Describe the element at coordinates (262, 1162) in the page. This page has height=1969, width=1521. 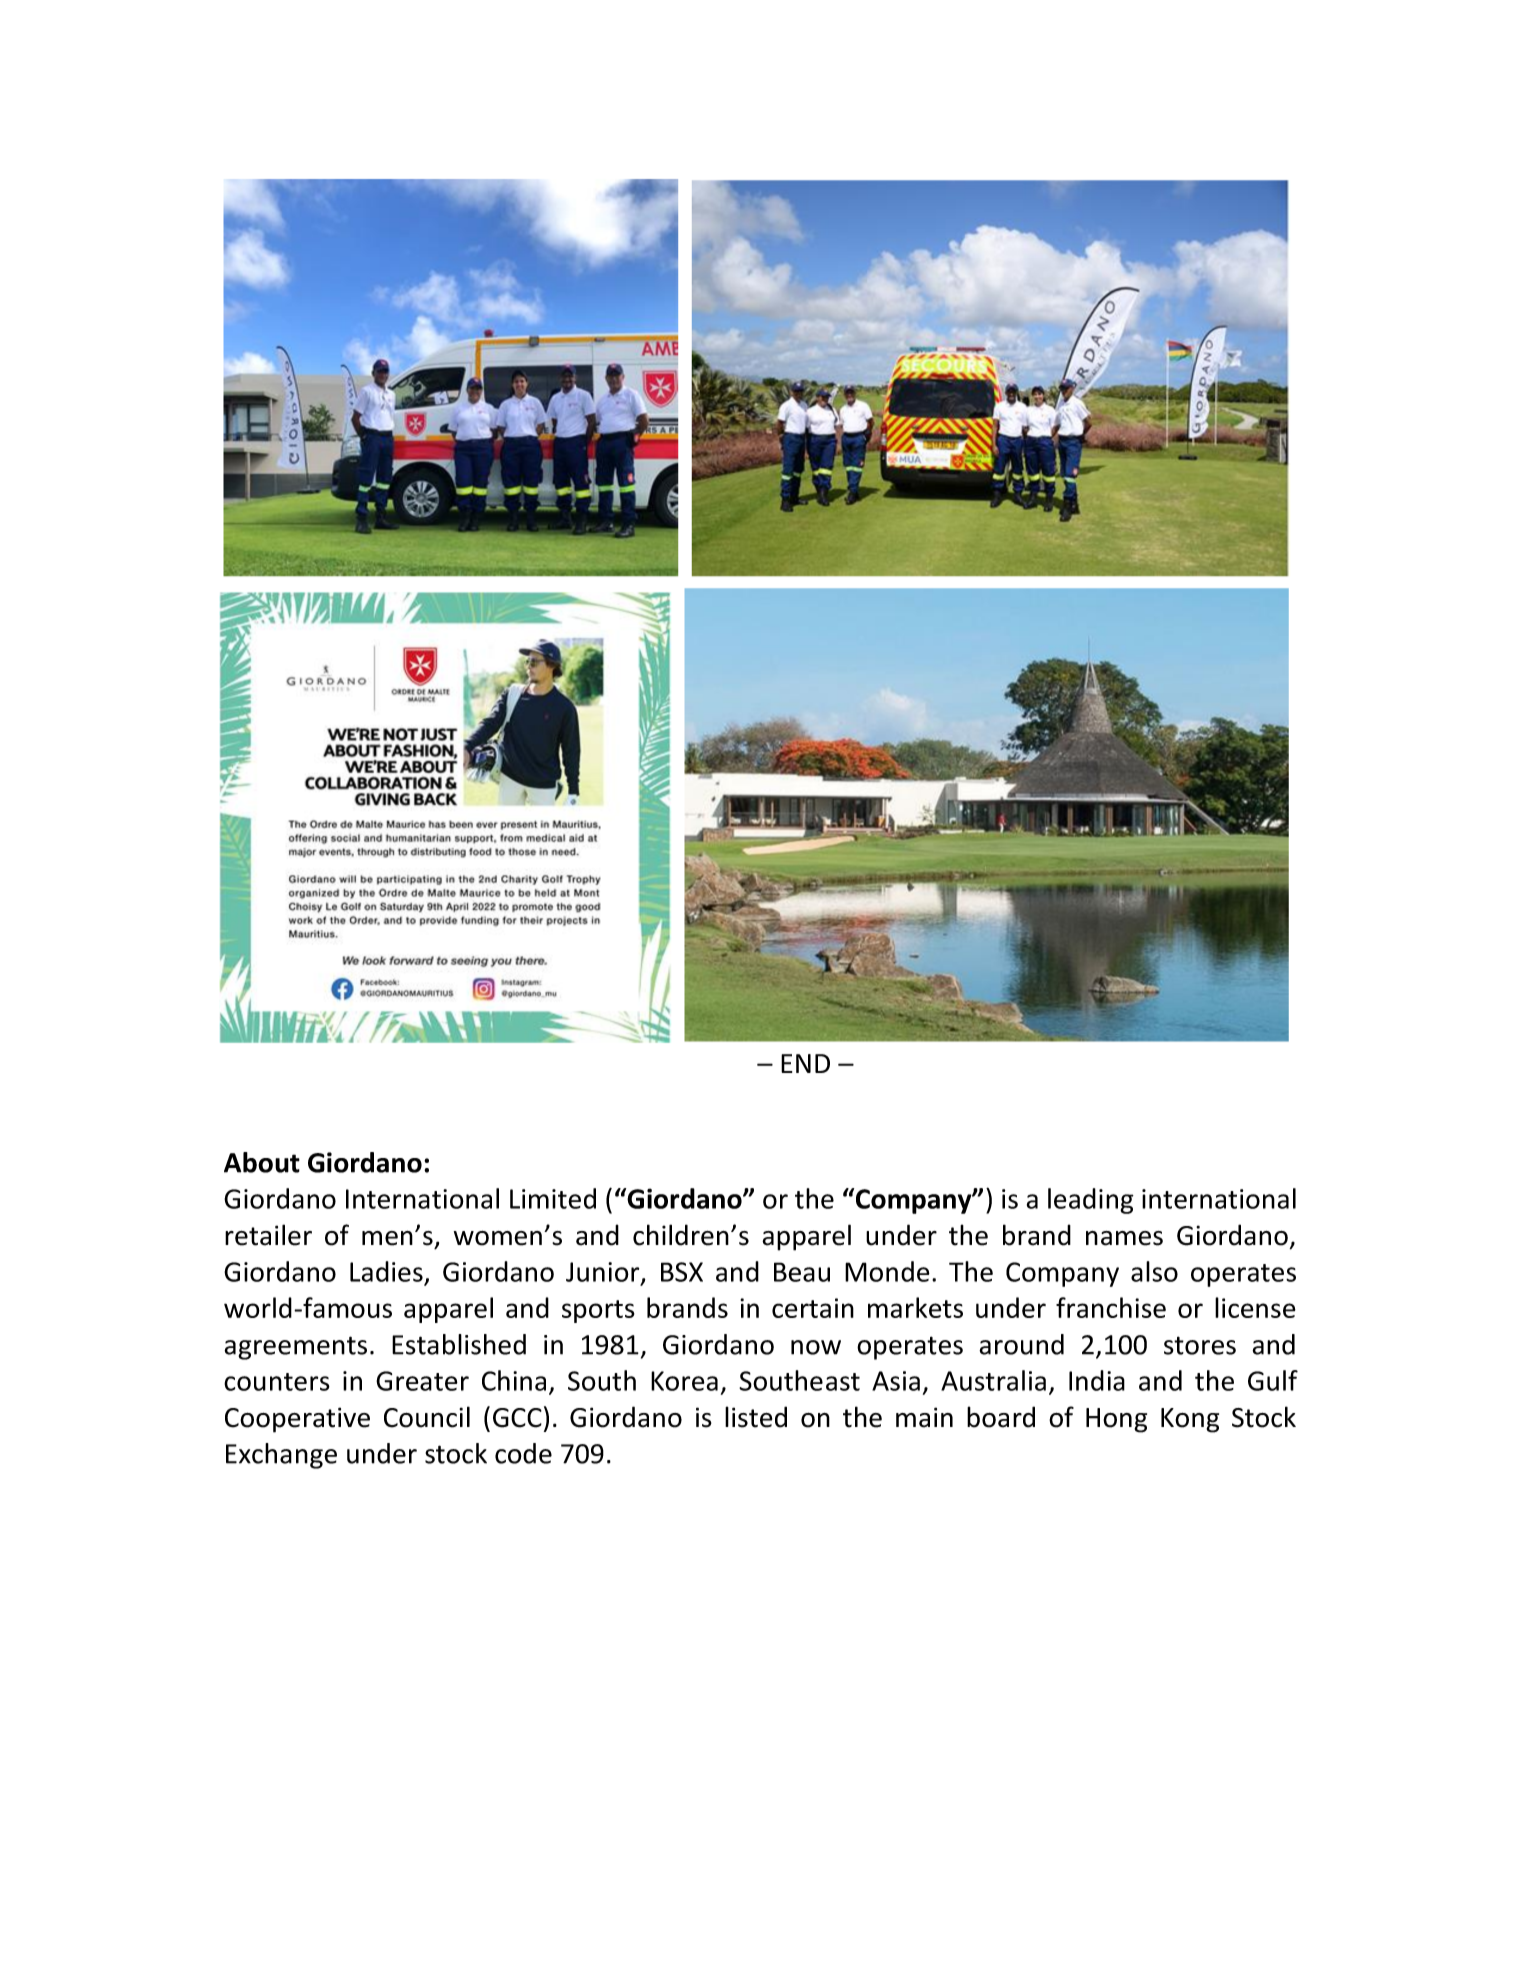
I see `About` at that location.
